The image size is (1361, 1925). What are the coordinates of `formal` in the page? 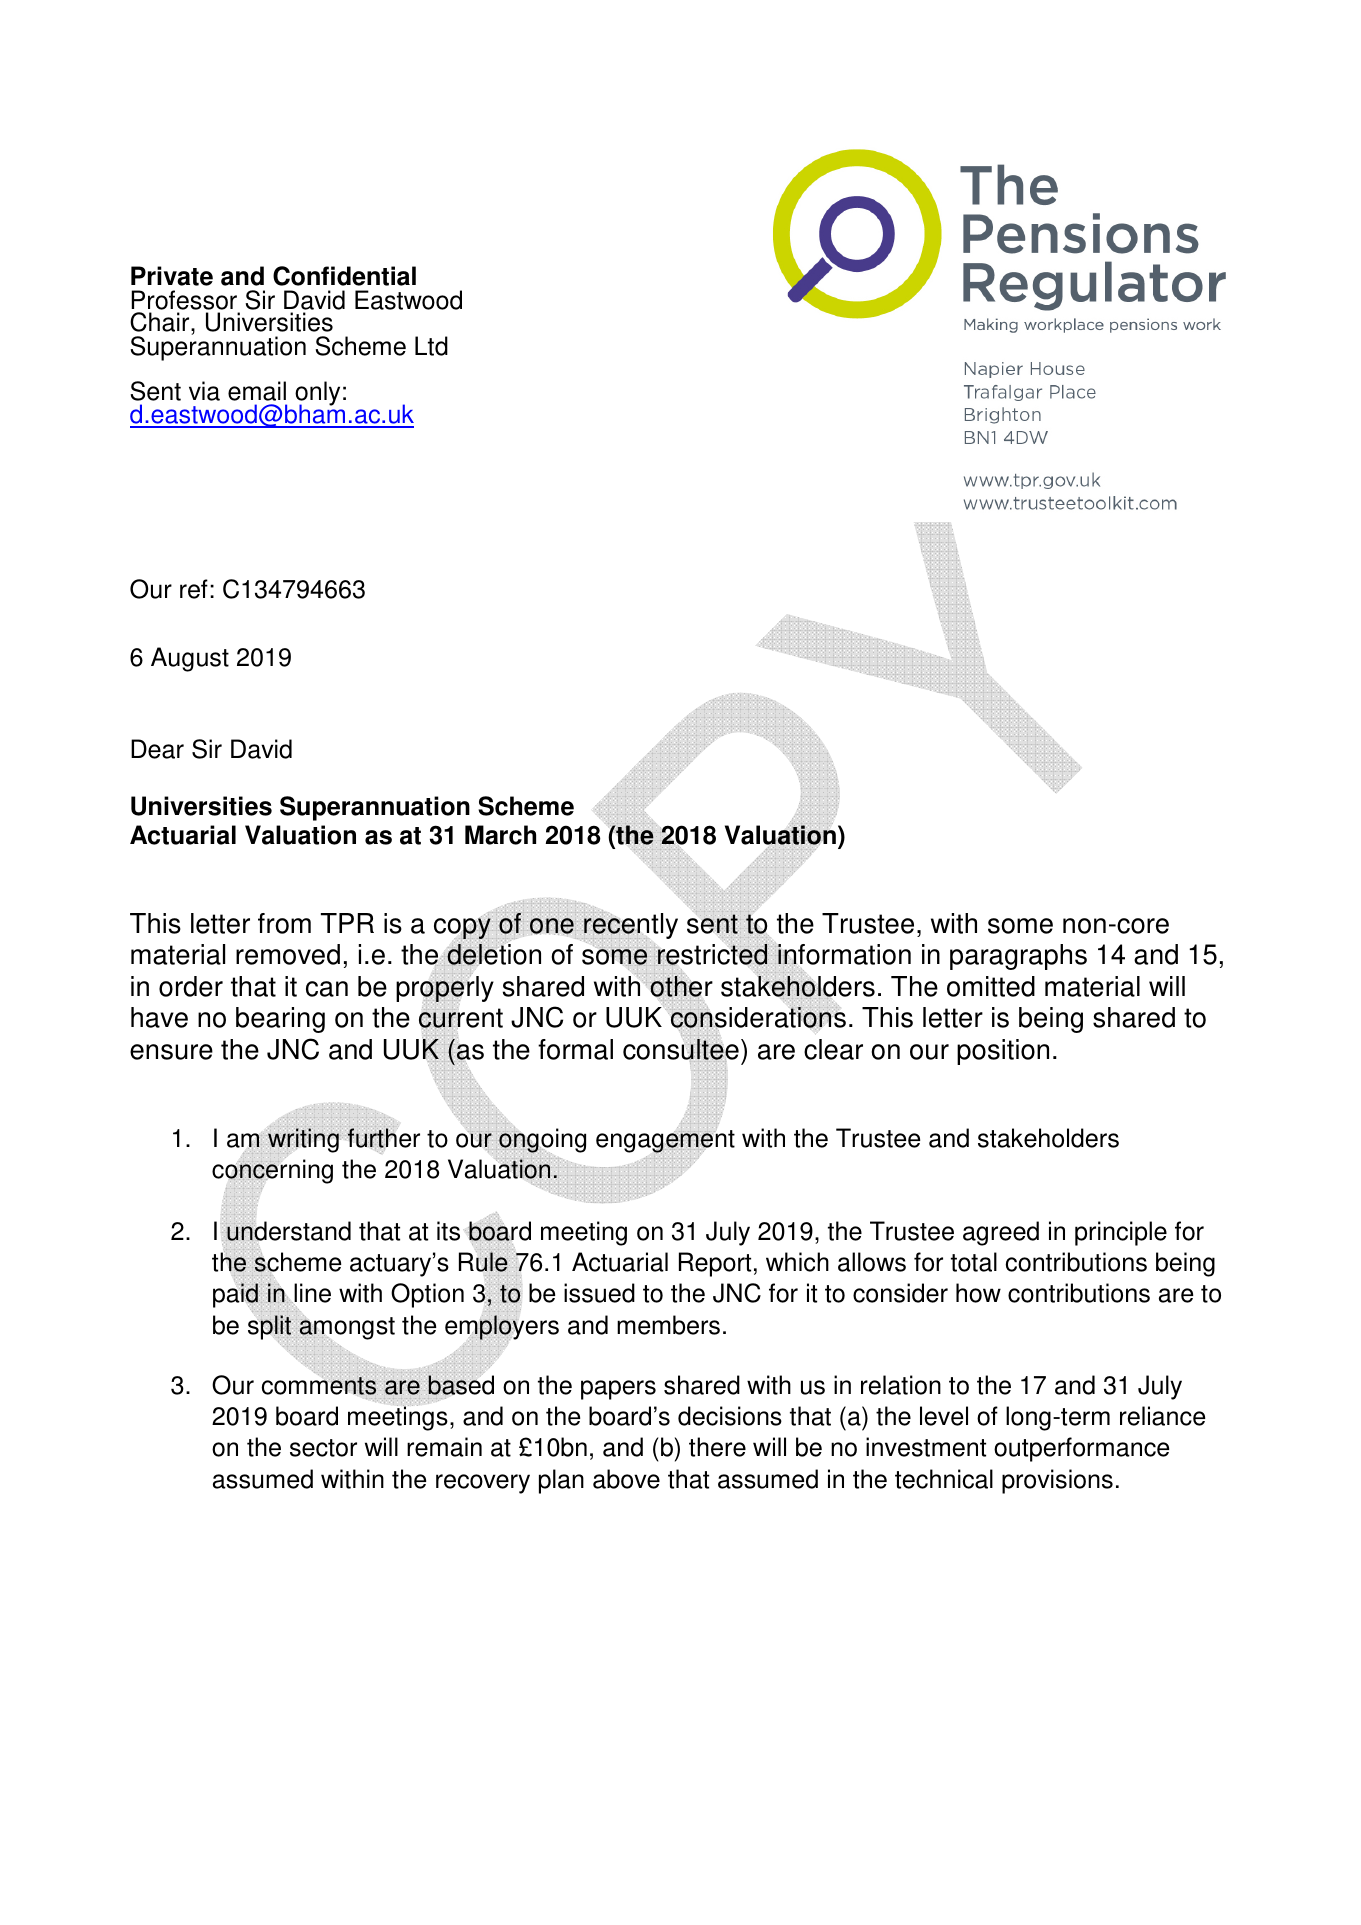 It's located at (575, 1049).
